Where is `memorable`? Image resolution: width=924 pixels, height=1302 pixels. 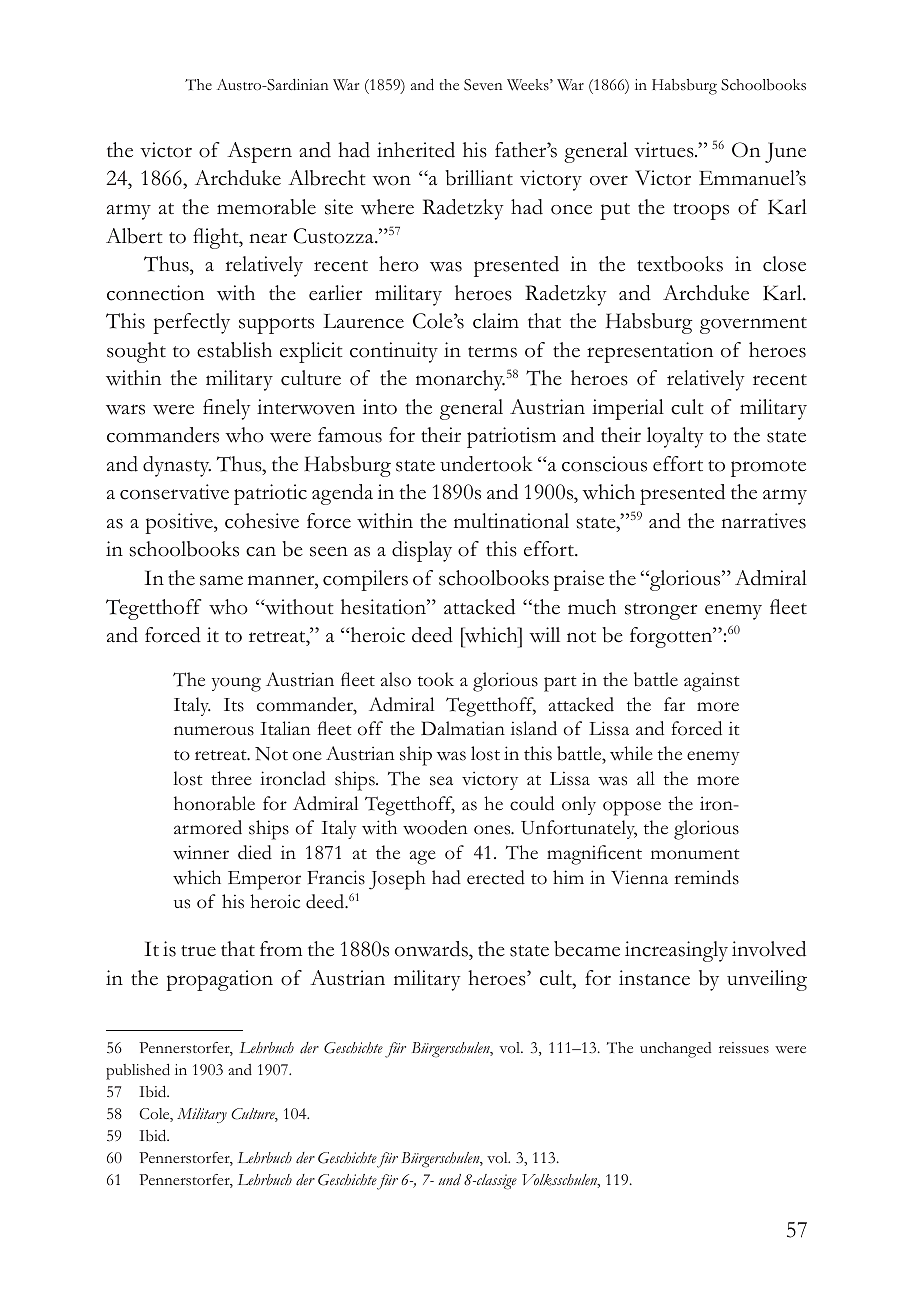 memorable is located at coordinates (266, 207).
